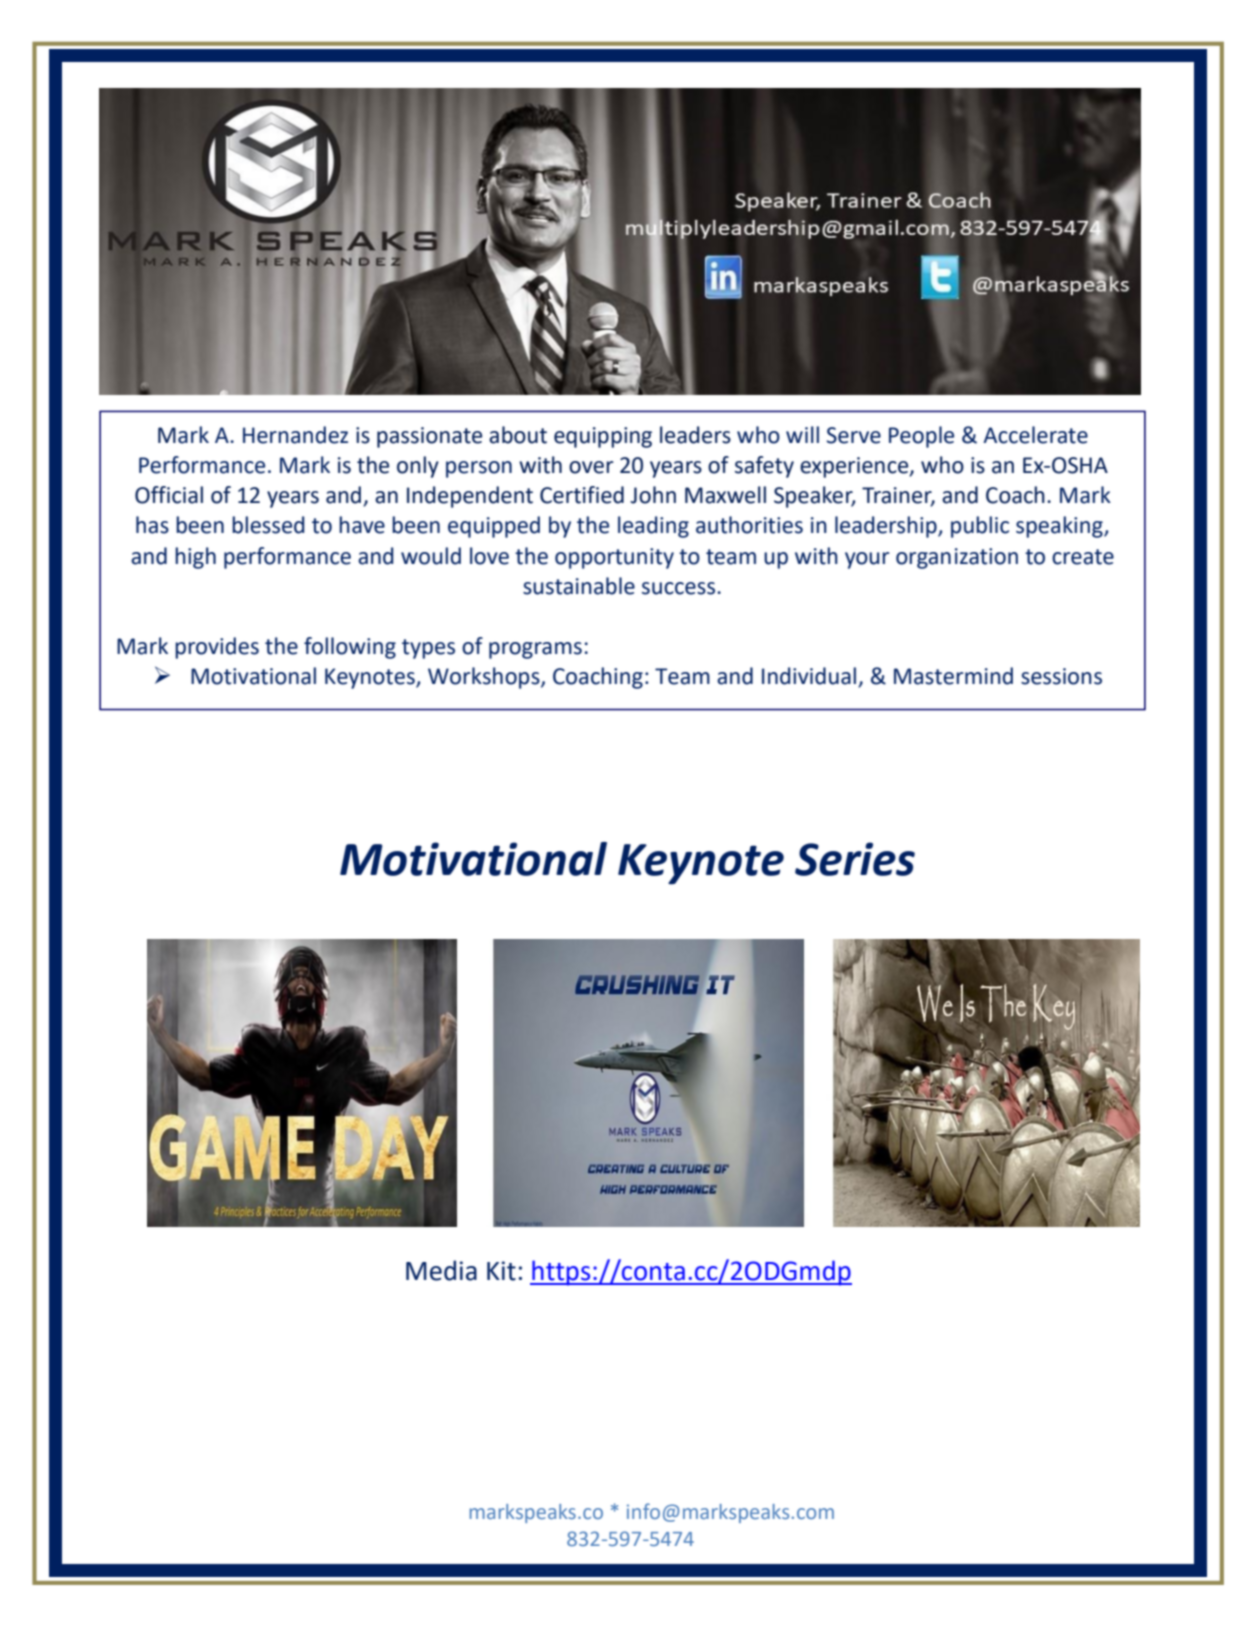  I want to click on Workshops, so click(485, 678).
